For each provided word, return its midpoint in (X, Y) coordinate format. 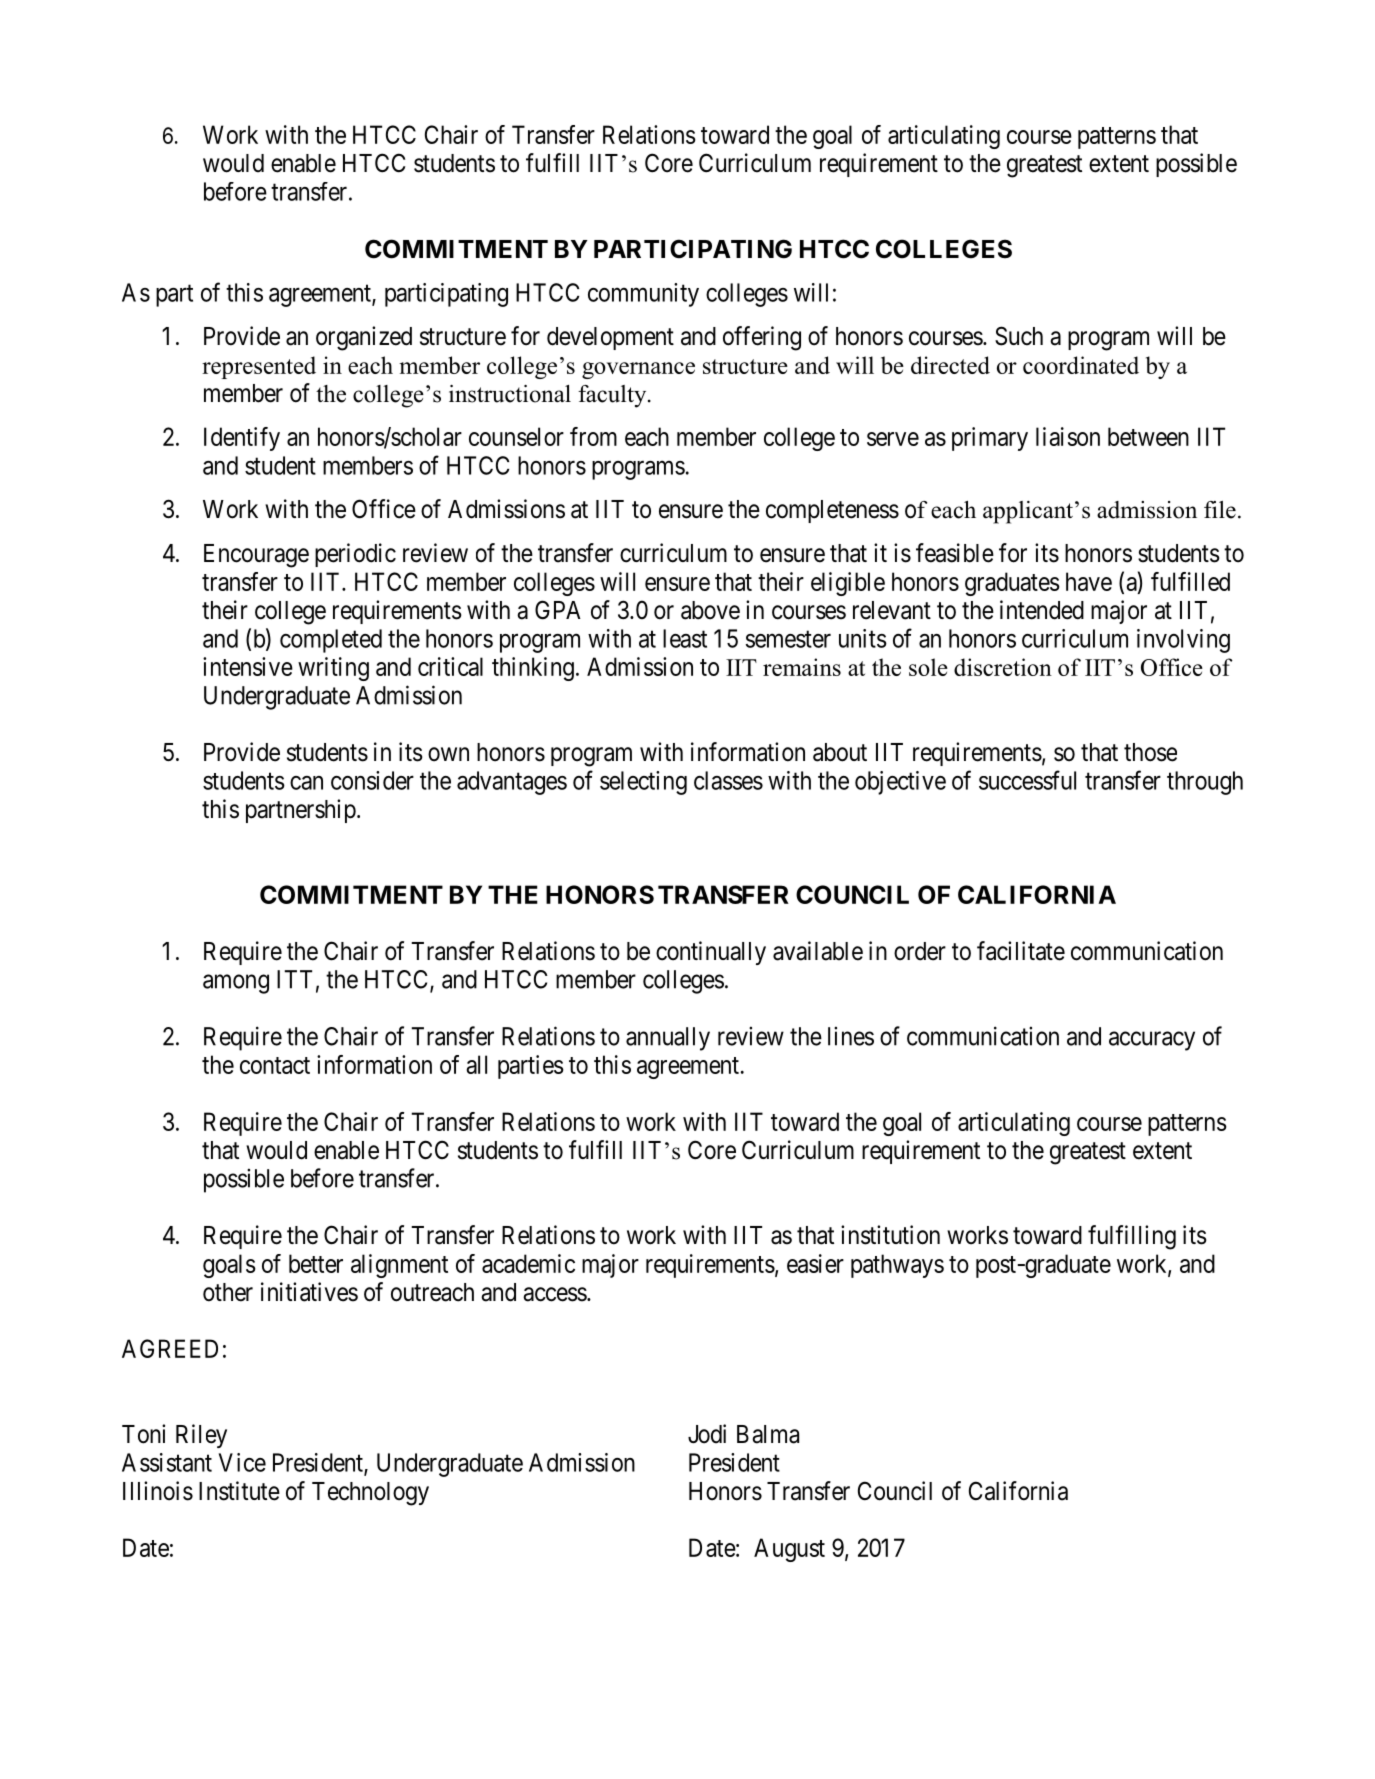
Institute (239, 1491)
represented (259, 367)
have (1089, 581)
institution (890, 1235)
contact (275, 1065)
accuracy (1152, 1041)
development (610, 338)
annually (668, 1039)
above (710, 610)
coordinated (1081, 365)
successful (1027, 780)
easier (815, 1263)
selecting (643, 783)
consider (372, 780)
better (316, 1263)
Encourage (256, 556)
